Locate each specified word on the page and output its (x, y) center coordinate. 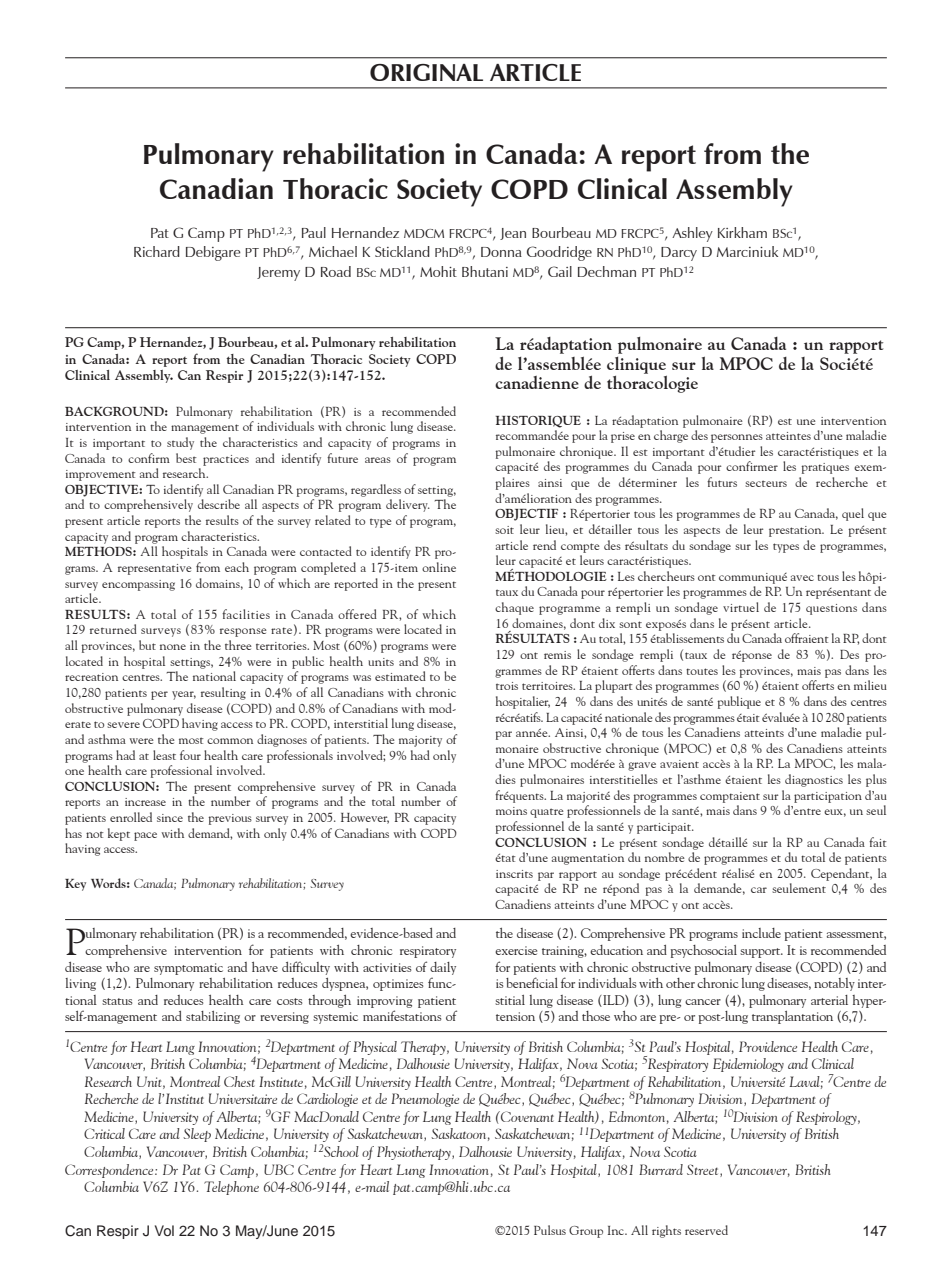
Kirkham (742, 232)
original (426, 72)
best (186, 458)
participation (828, 797)
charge (671, 436)
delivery (408, 505)
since (170, 818)
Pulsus (550, 1230)
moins (511, 811)
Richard (157, 251)
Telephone (231, 1188)
